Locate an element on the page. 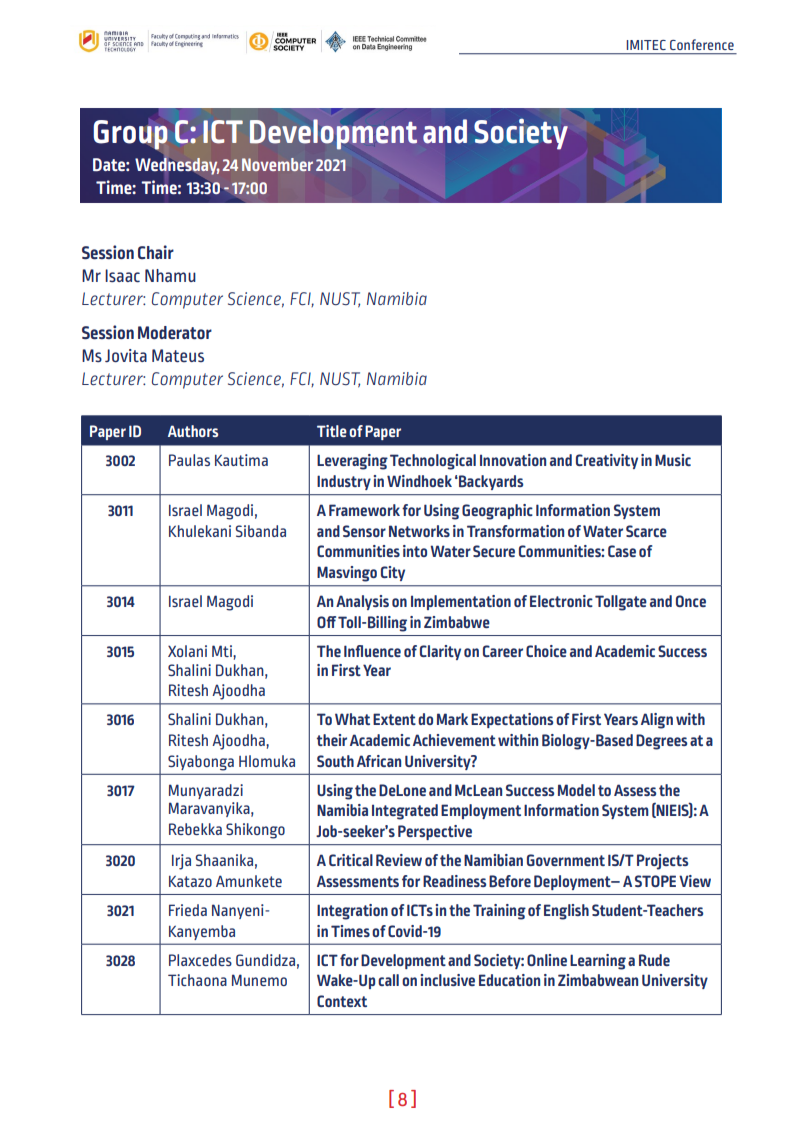  Moderator is located at coordinates (175, 333).
